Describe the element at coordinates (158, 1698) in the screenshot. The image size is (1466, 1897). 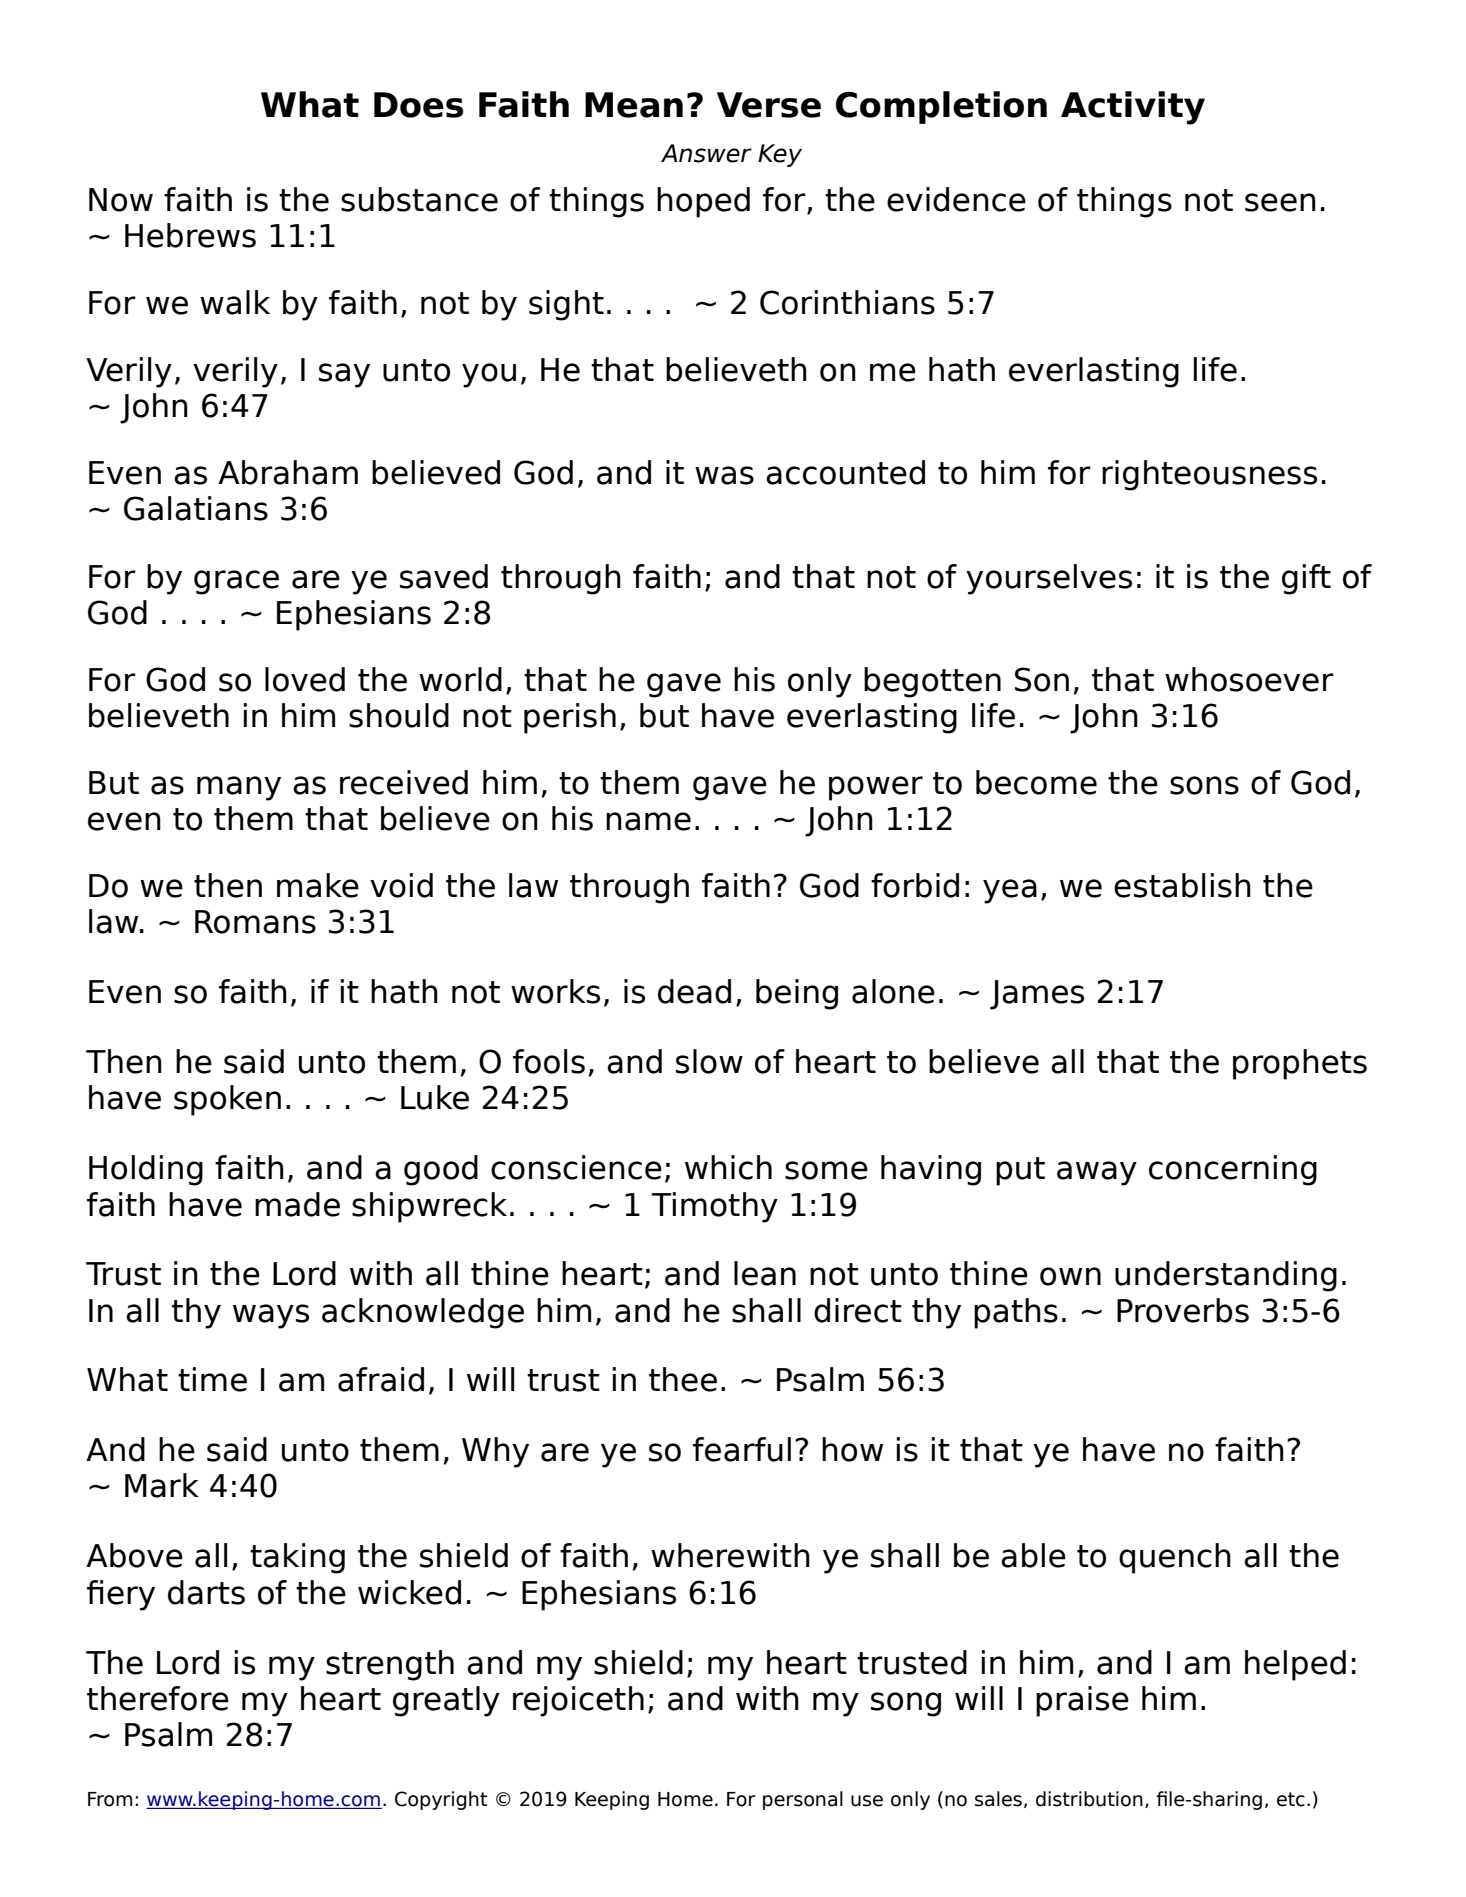
I see `therefore` at that location.
